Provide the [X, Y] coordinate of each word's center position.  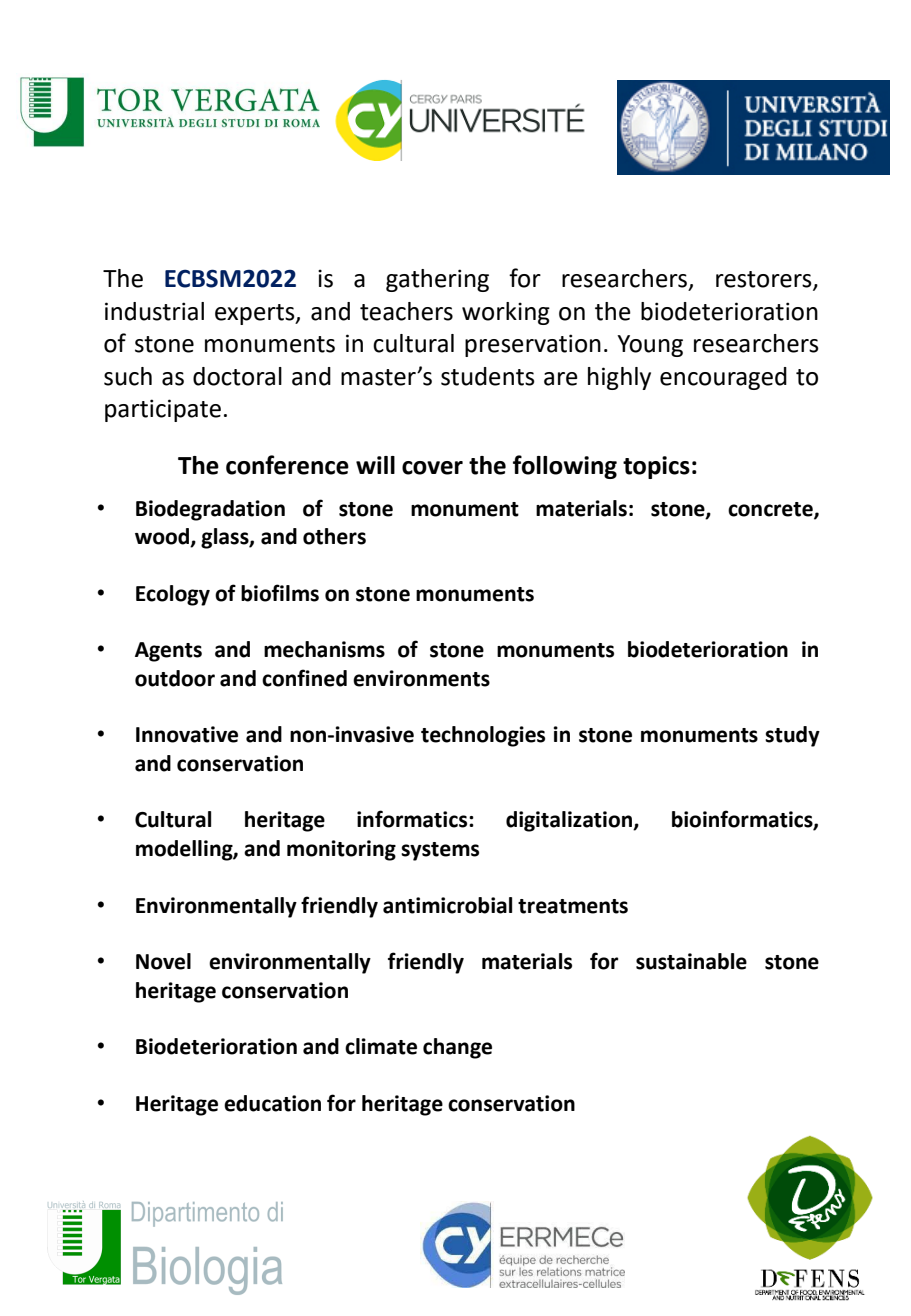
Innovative [187, 734]
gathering [437, 280]
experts [256, 314]
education [272, 1103]
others [334, 536]
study [792, 736]
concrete [771, 510]
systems [440, 851]
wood [163, 537]
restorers [765, 280]
